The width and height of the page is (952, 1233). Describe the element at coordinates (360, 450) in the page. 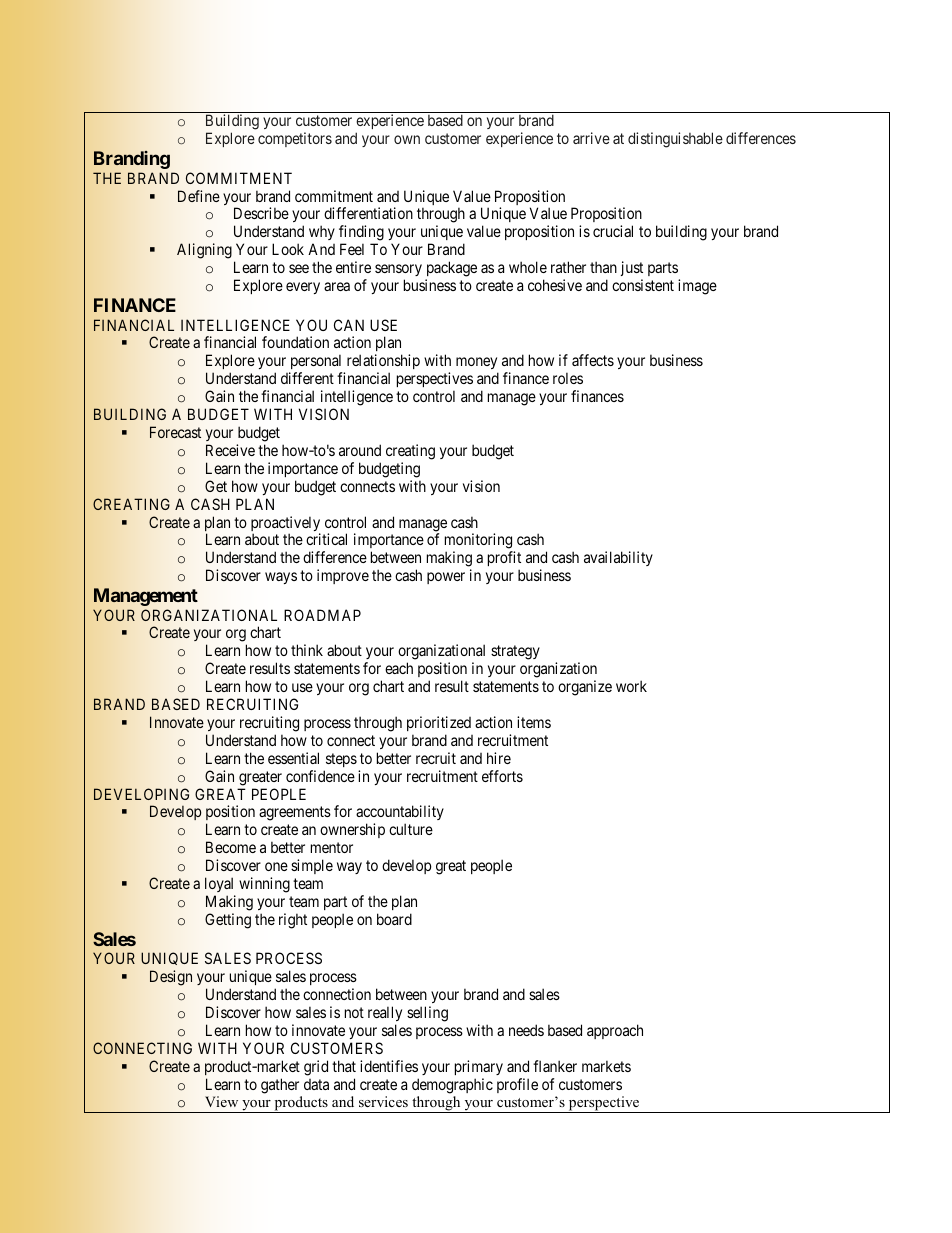

I see `around` at that location.
